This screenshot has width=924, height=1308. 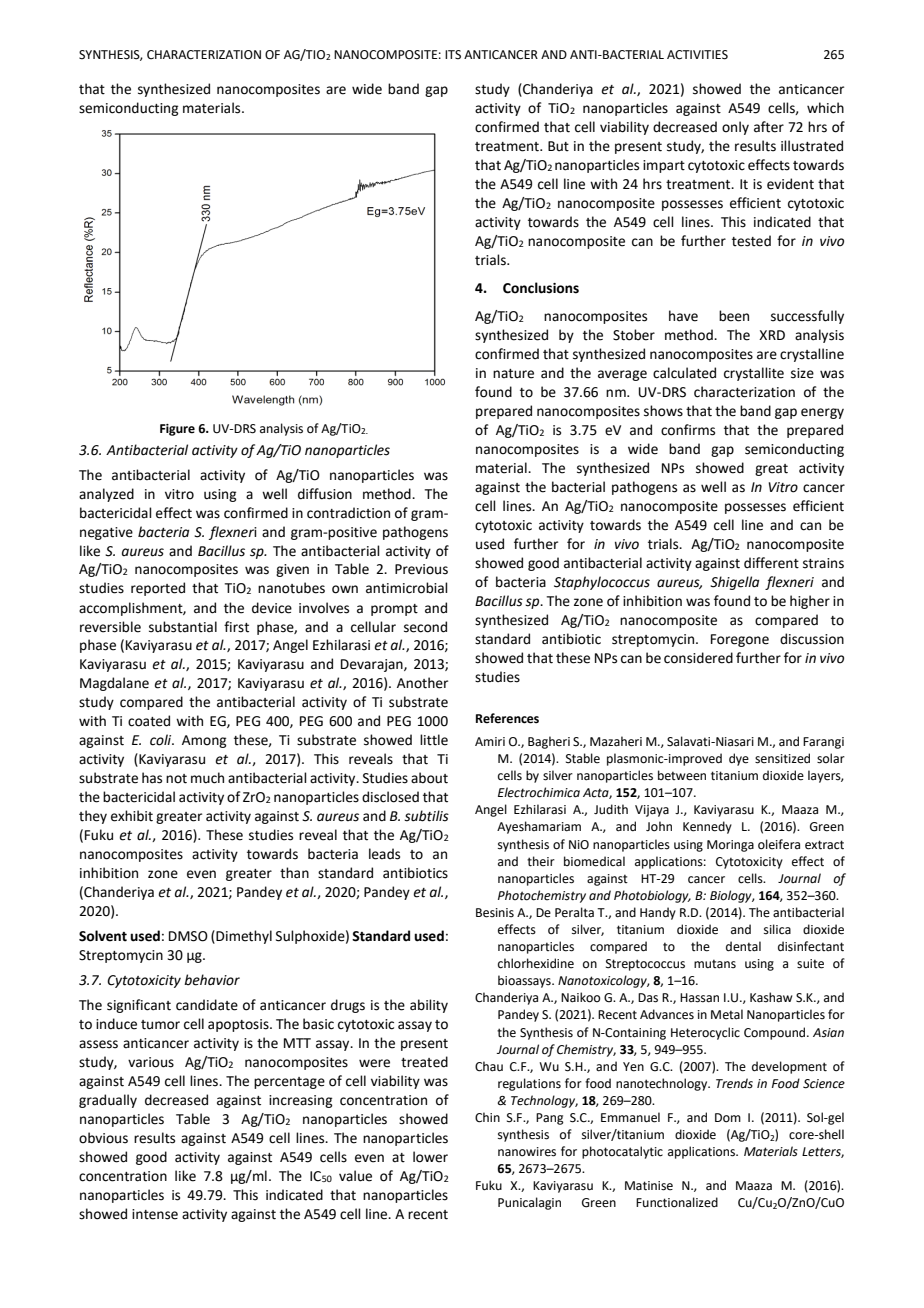 I want to click on silica, so click(x=777, y=929).
